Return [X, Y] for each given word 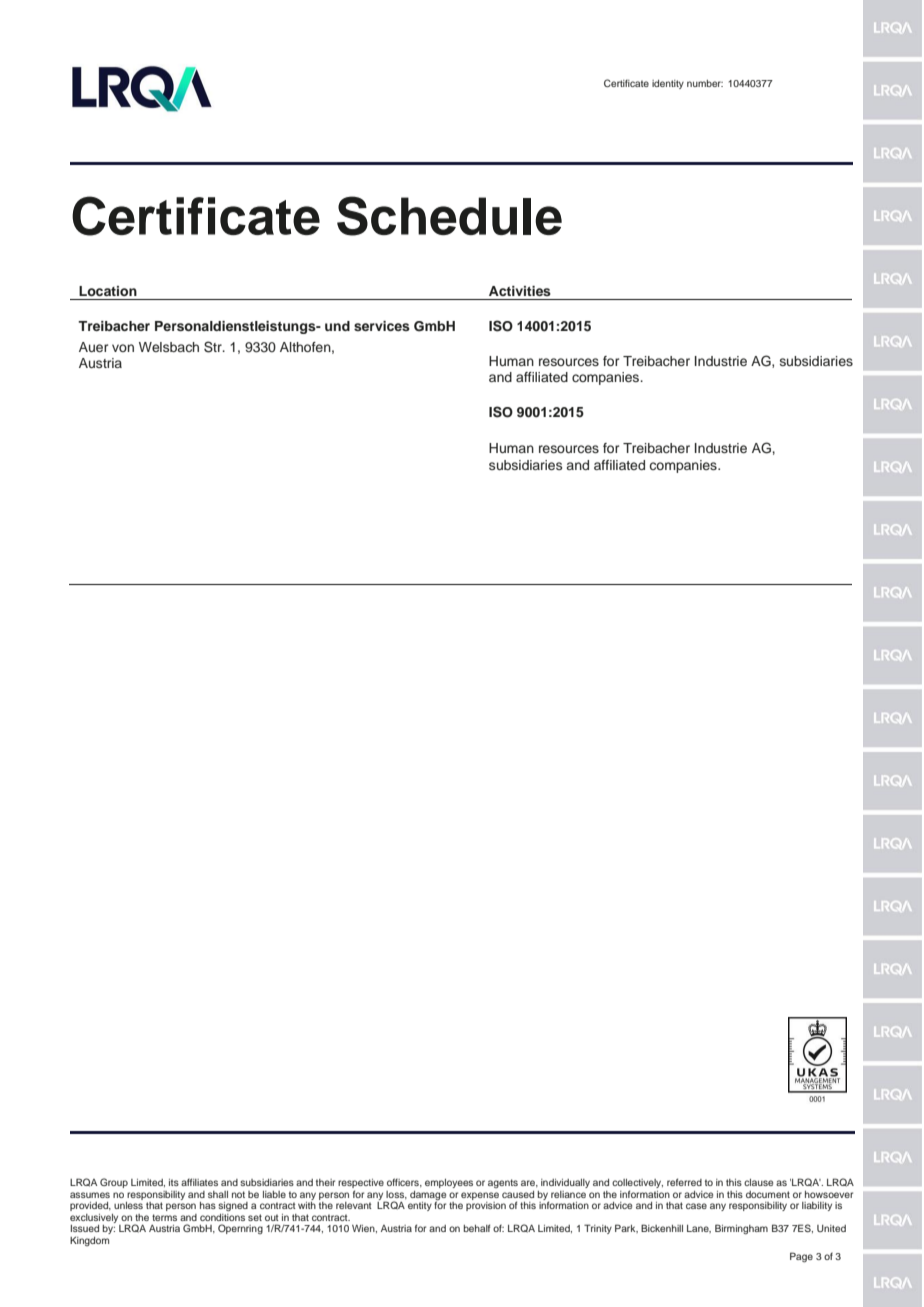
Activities [520, 291]
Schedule [449, 216]
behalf [477, 1228]
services [382, 326]
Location [108, 291]
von [123, 348]
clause [758, 1182]
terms [164, 1217]
